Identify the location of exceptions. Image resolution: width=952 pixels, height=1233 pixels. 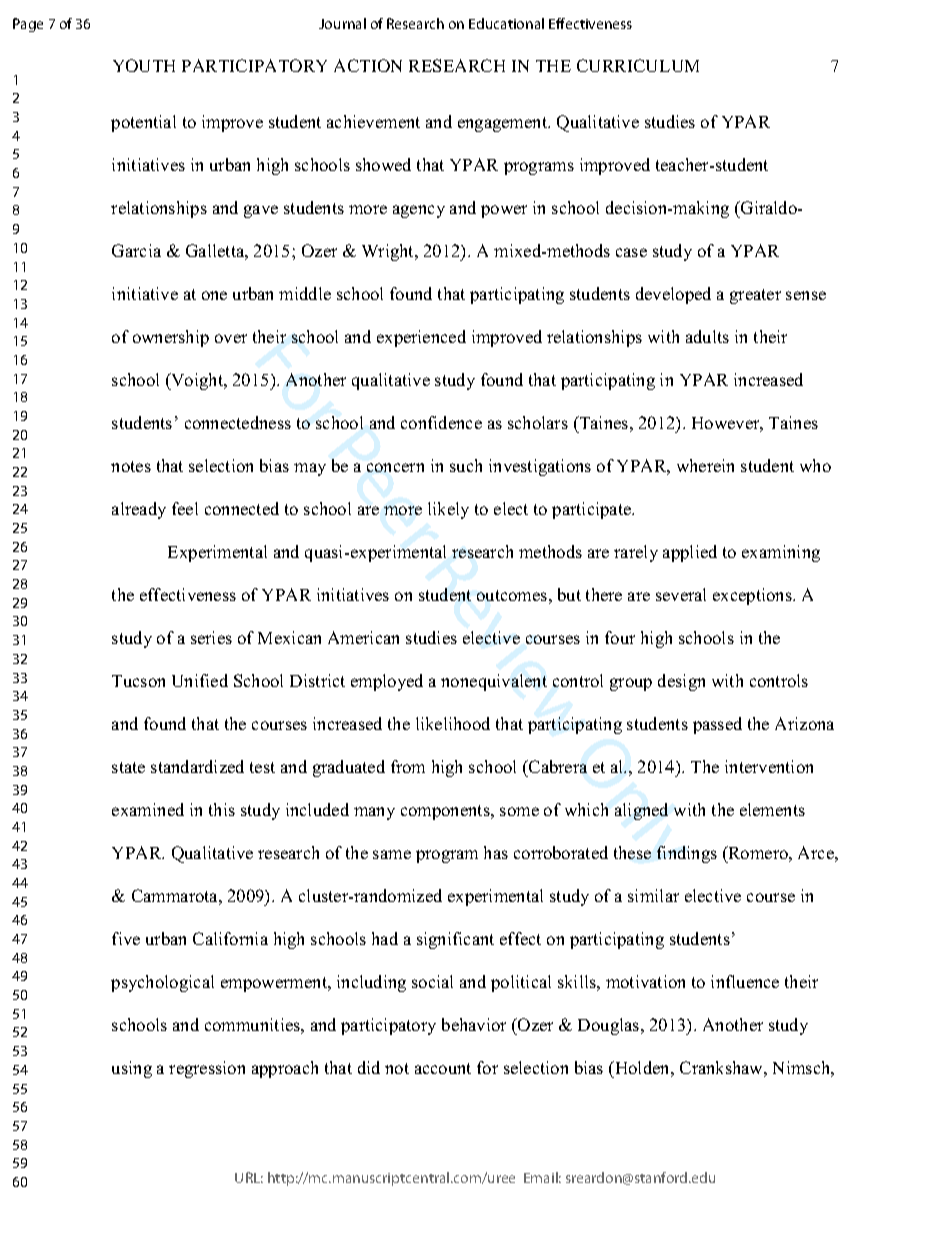
(753, 596).
